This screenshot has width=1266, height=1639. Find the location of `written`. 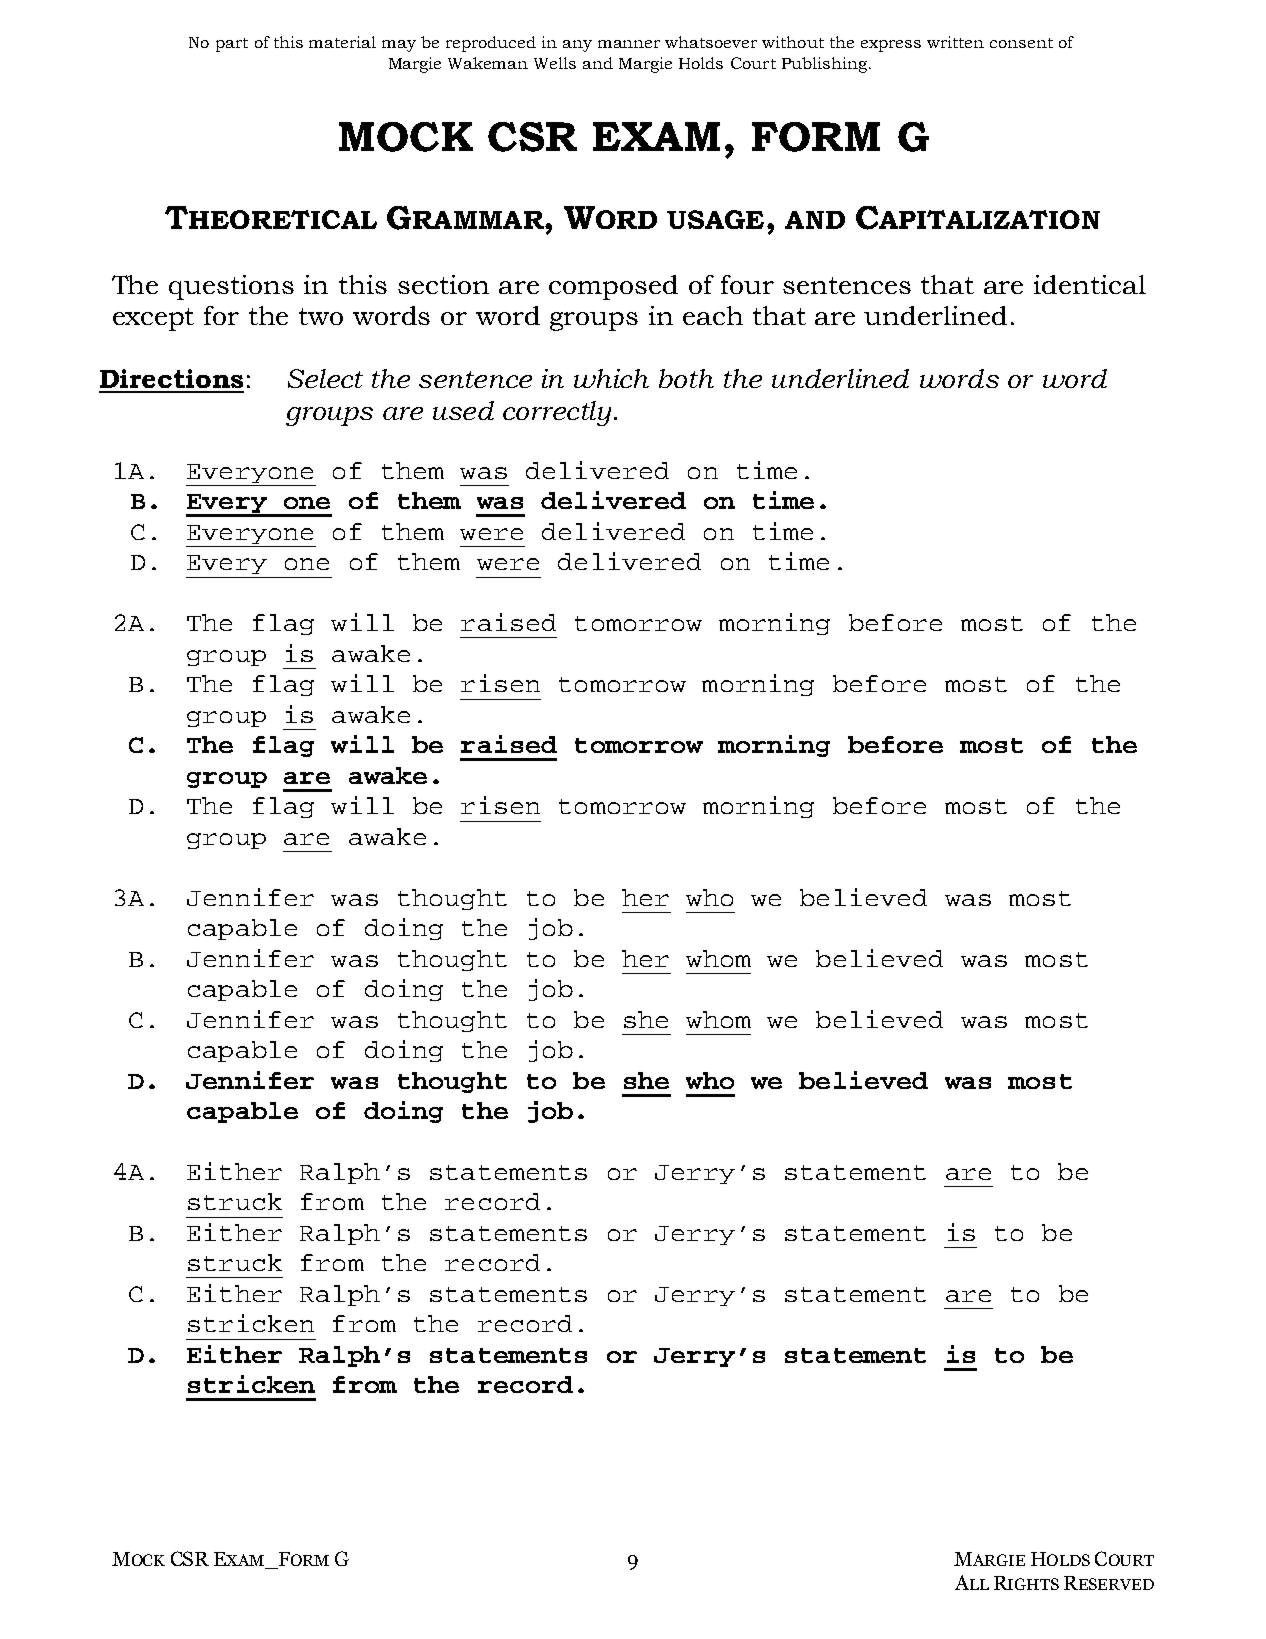

written is located at coordinates (955, 42).
